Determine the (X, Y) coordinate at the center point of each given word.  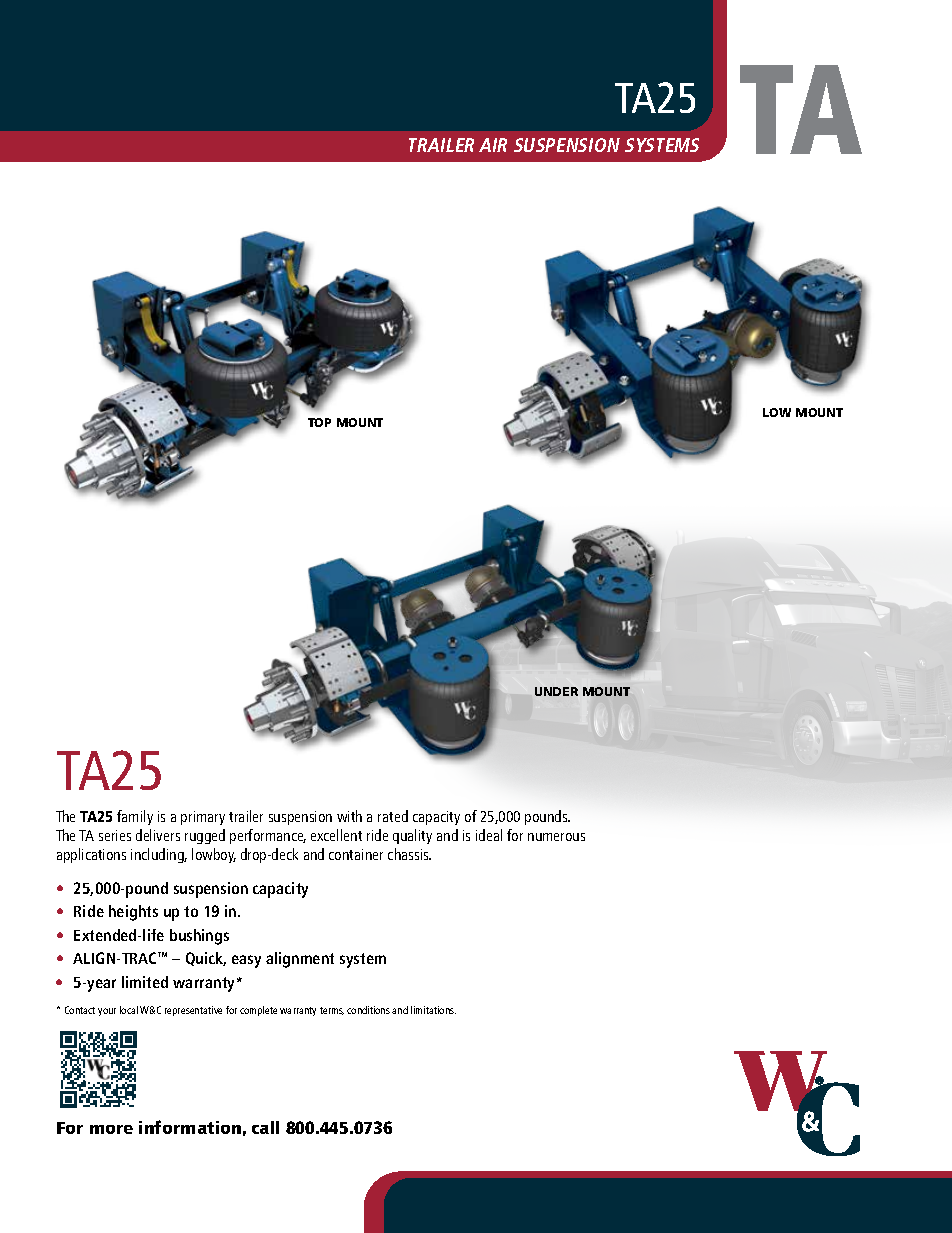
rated (393, 816)
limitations (433, 1010)
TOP (319, 422)
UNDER (556, 691)
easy (246, 961)
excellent (336, 835)
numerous (556, 837)
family (135, 817)
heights (133, 913)
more (111, 1129)
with (349, 816)
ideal (489, 835)
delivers (158, 835)
